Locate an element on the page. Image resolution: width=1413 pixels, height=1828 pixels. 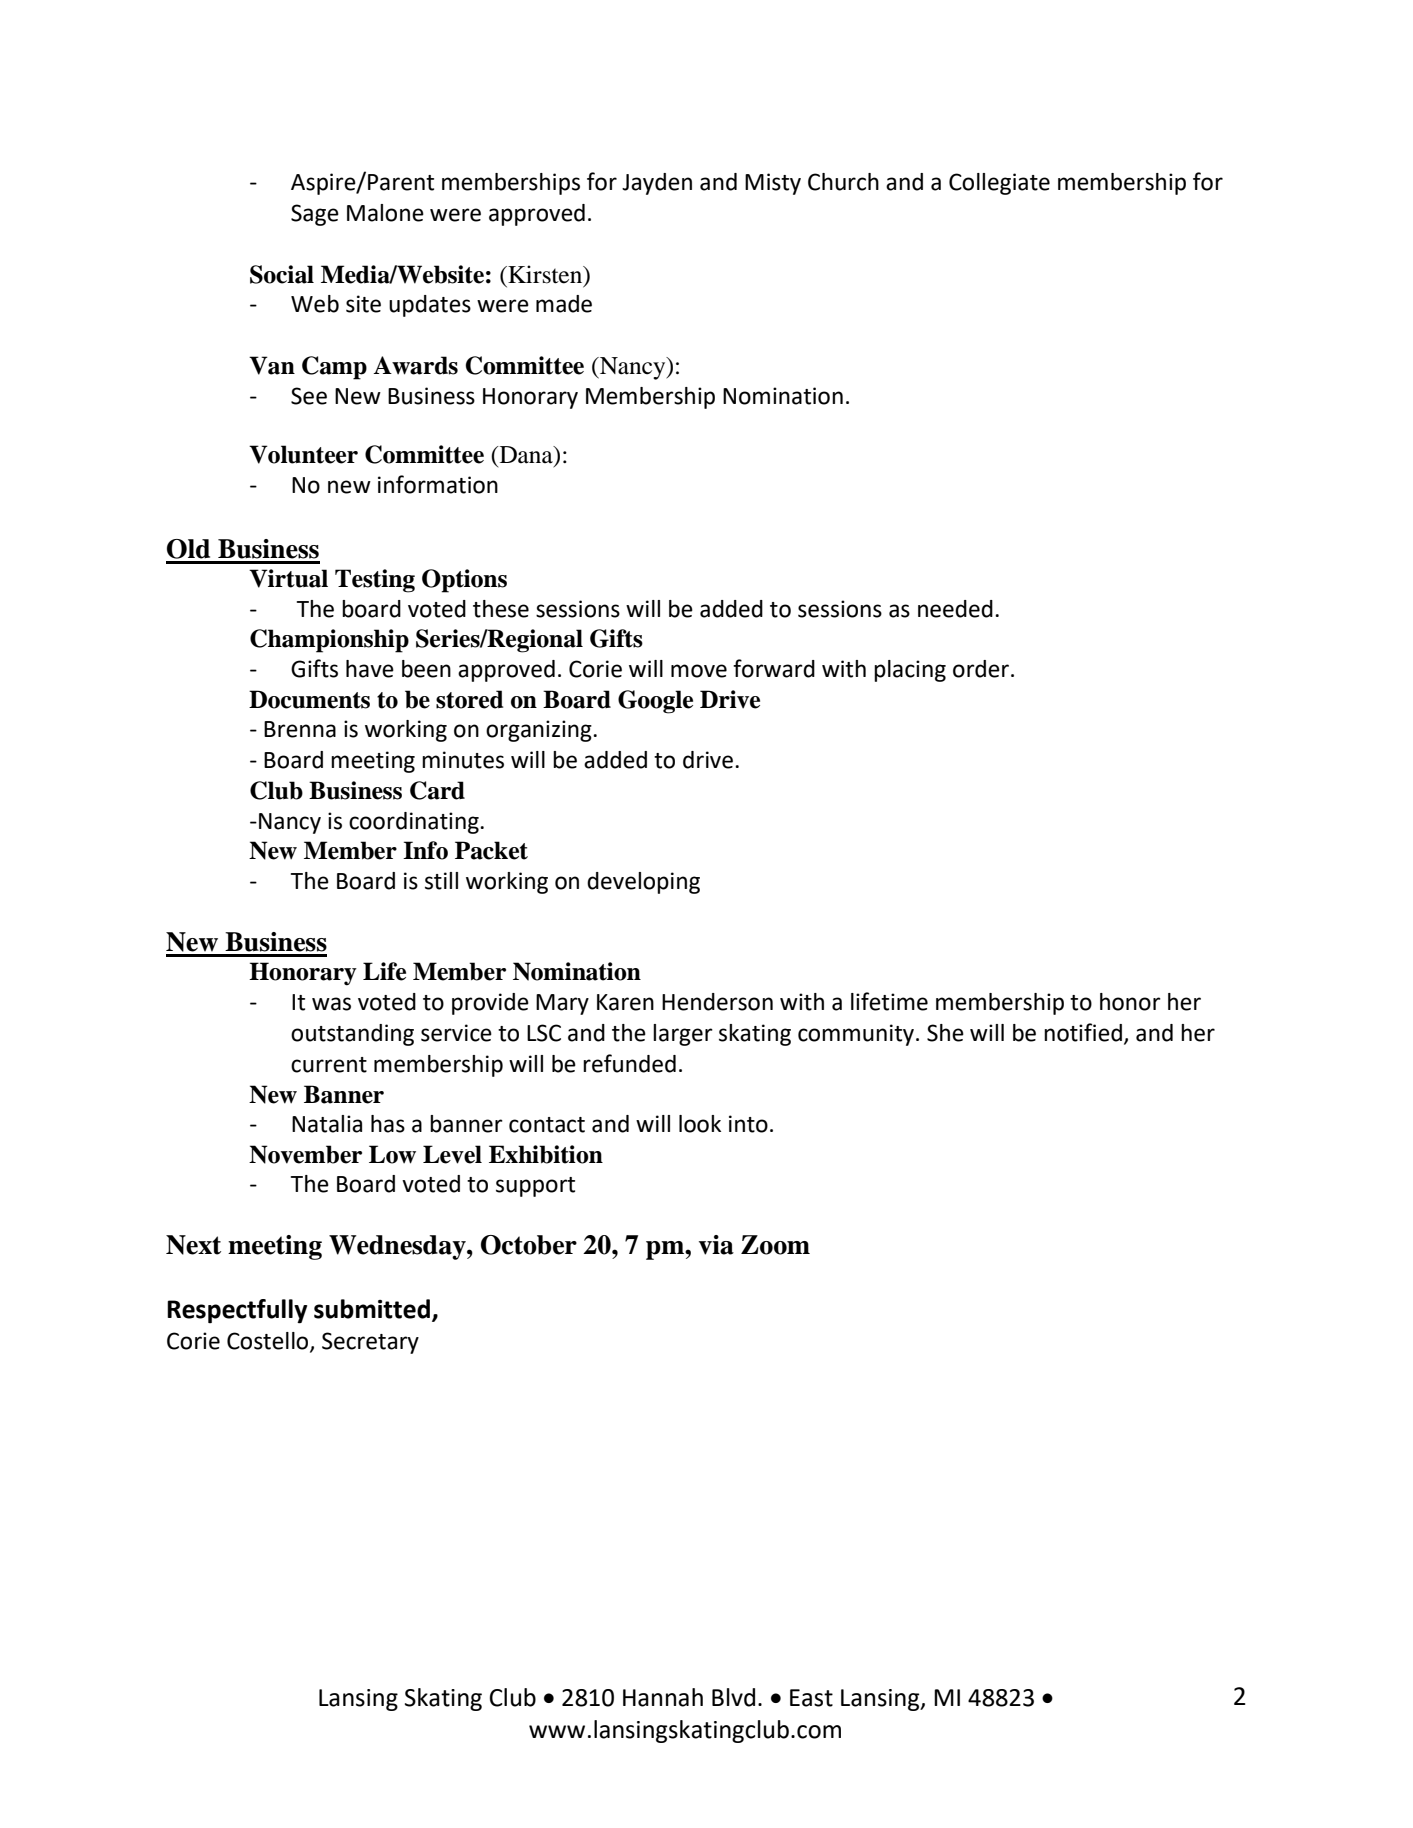
She is located at coordinates (945, 1033).
